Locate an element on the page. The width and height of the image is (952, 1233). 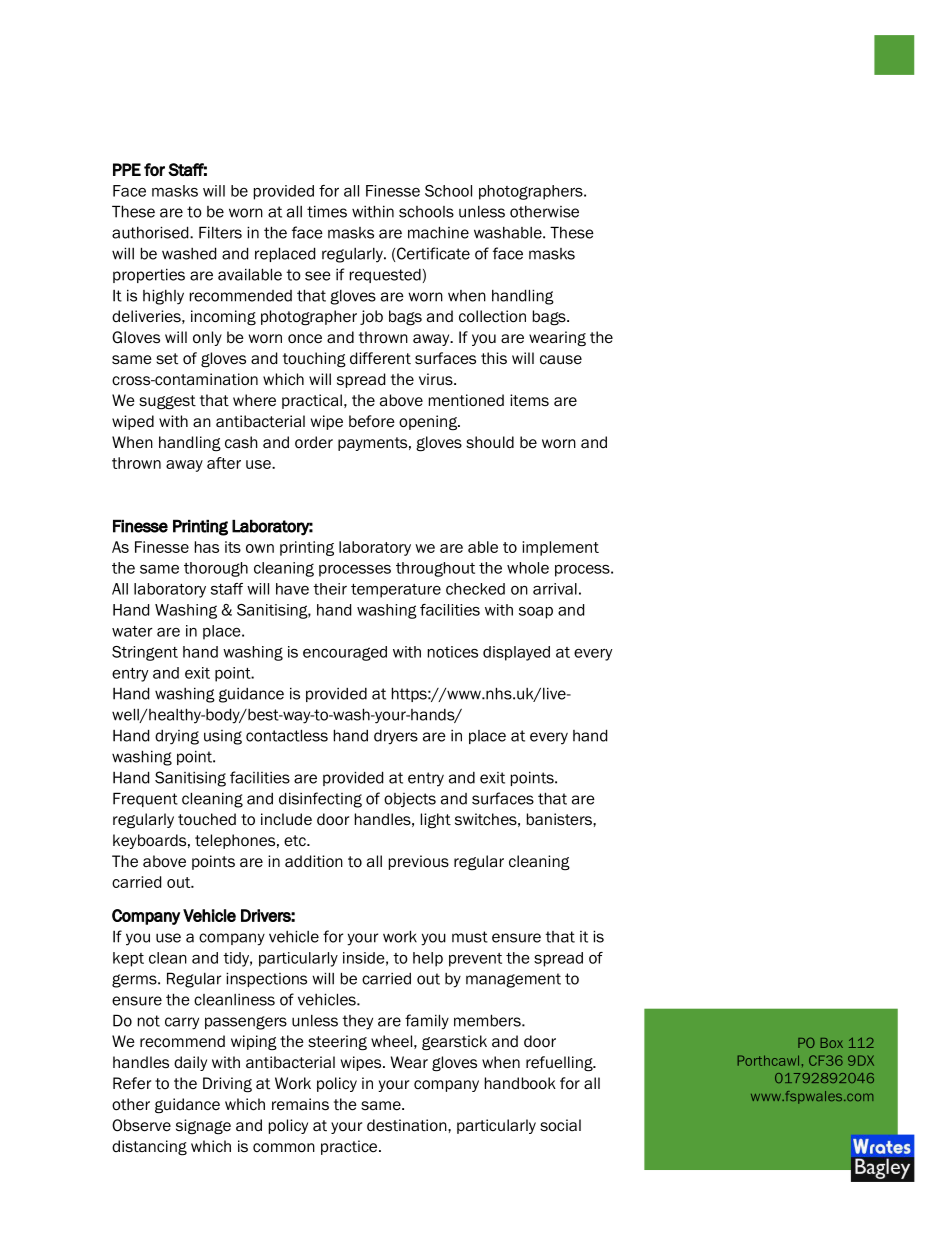
where is located at coordinates (254, 400).
